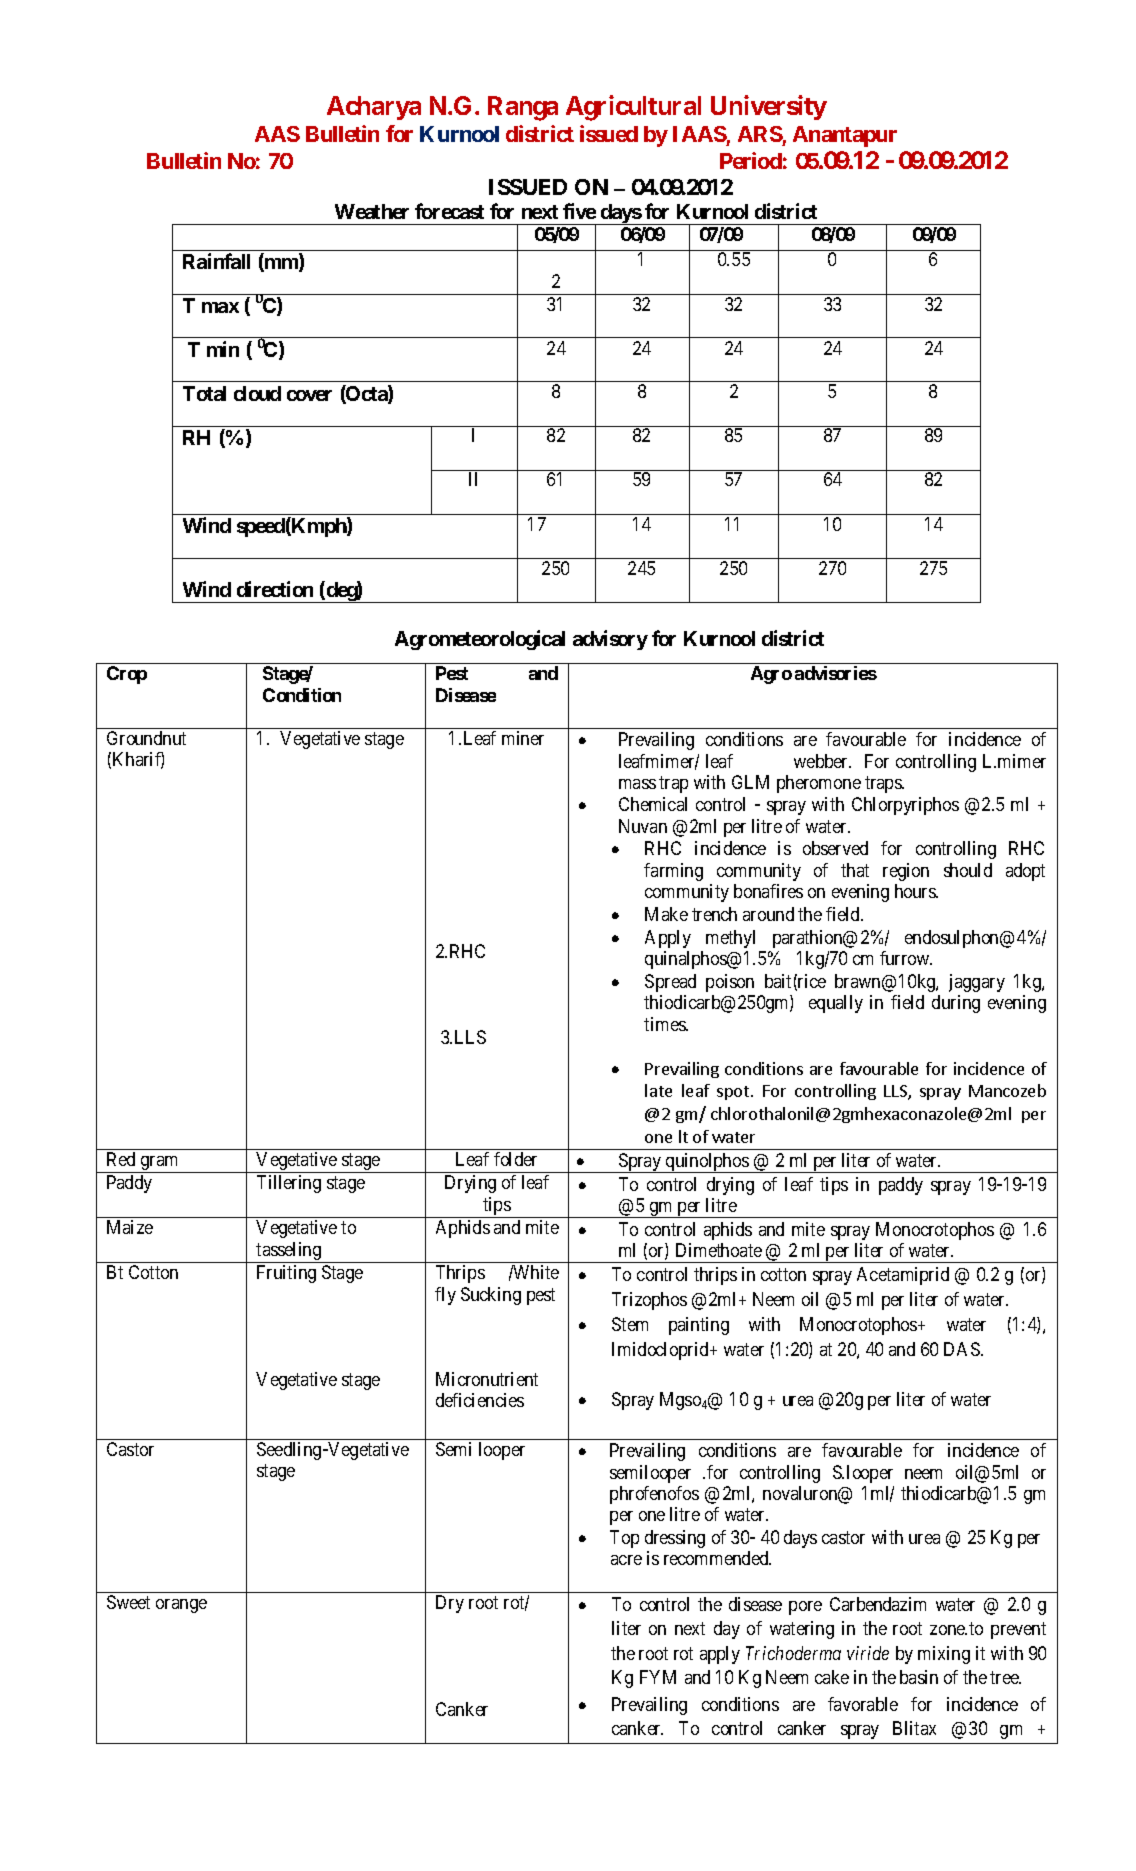  I want to click on five, so click(579, 211).
